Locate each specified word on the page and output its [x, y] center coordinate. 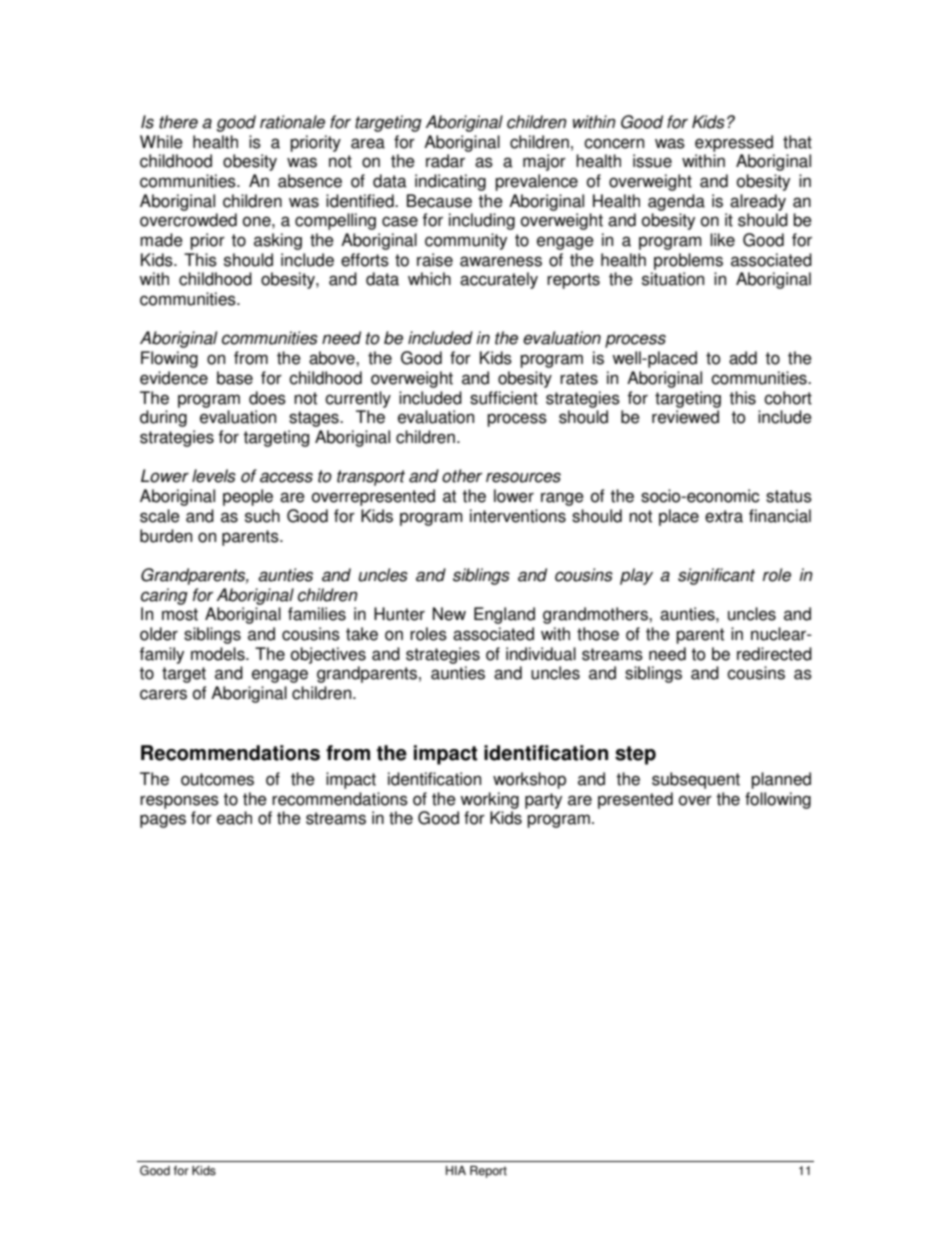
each [234, 818]
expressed [734, 143]
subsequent [696, 780]
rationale [292, 122]
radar [445, 161]
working [489, 800]
